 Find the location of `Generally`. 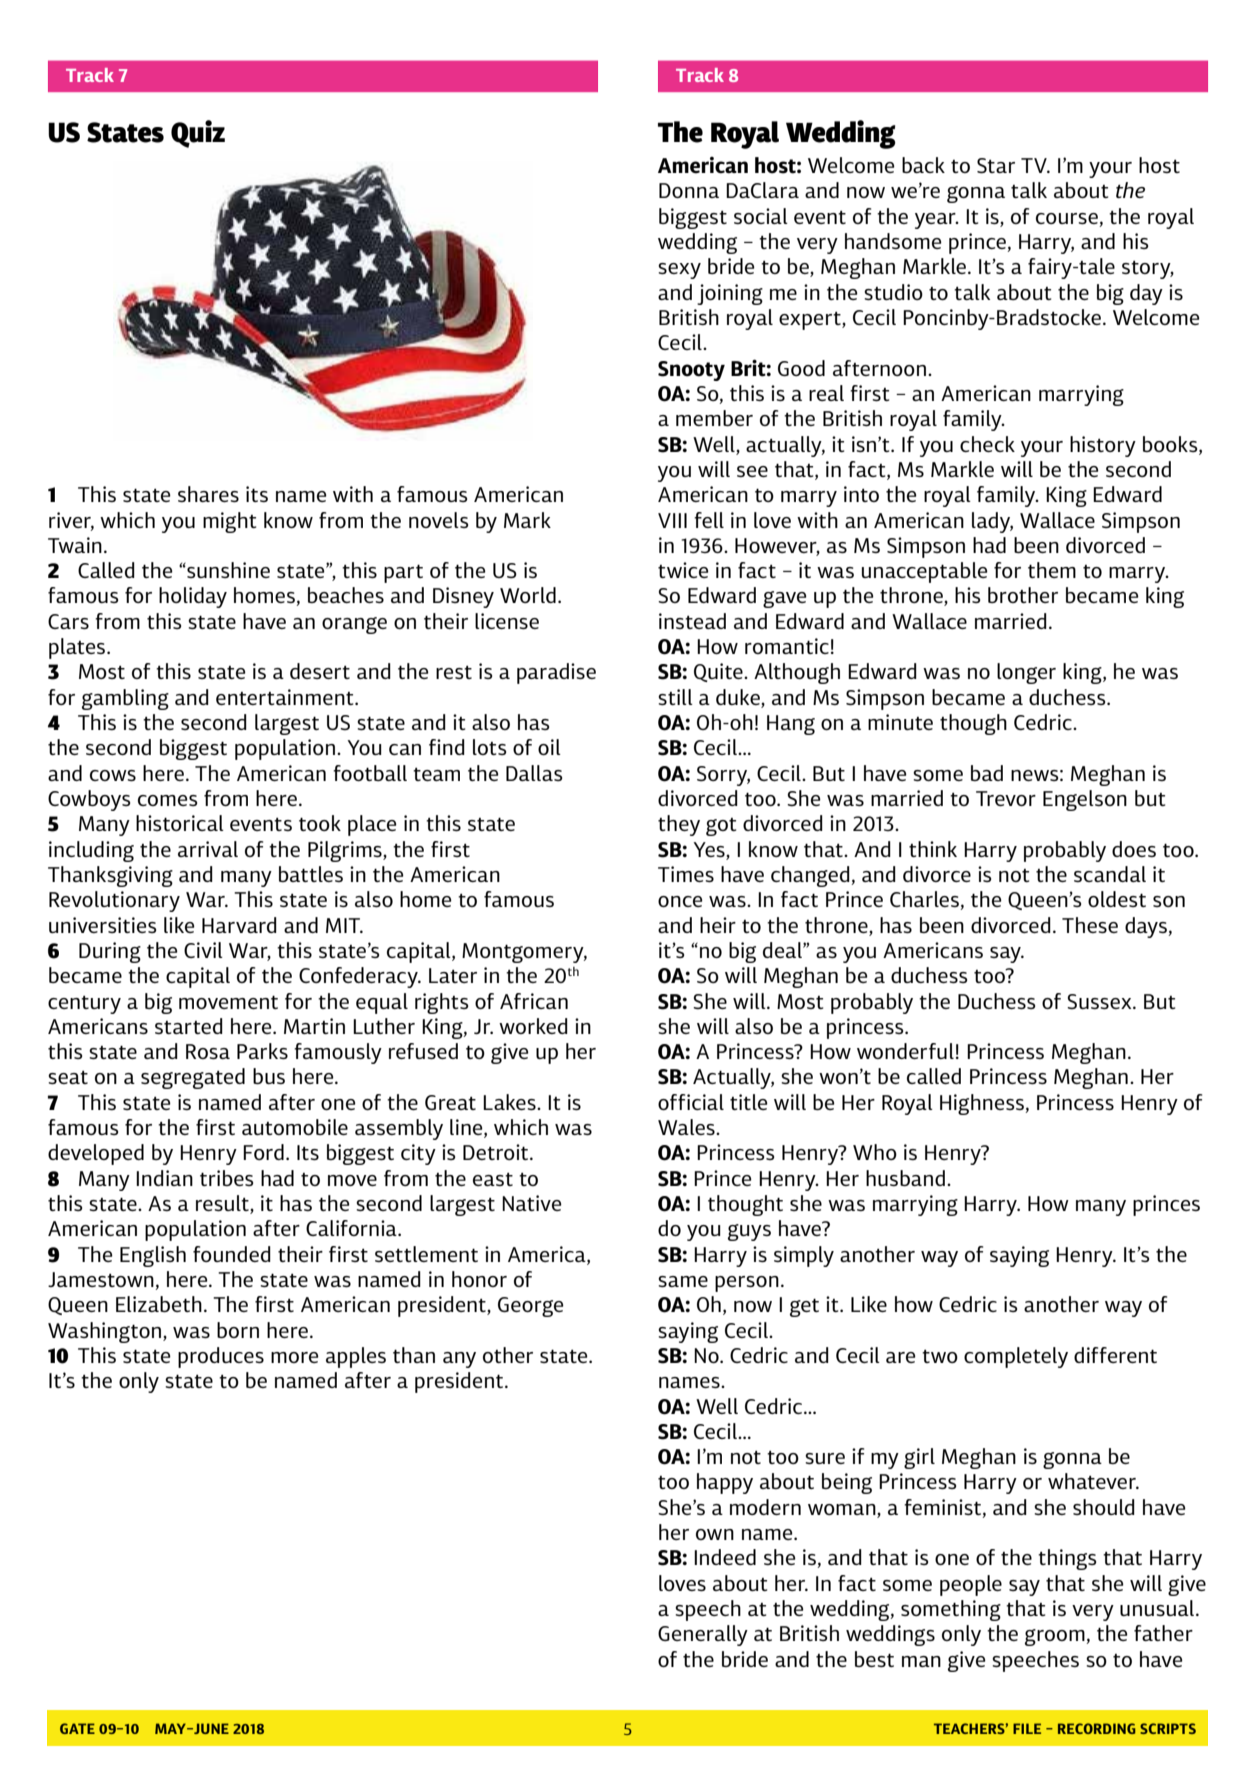

Generally is located at coordinates (703, 1635).
